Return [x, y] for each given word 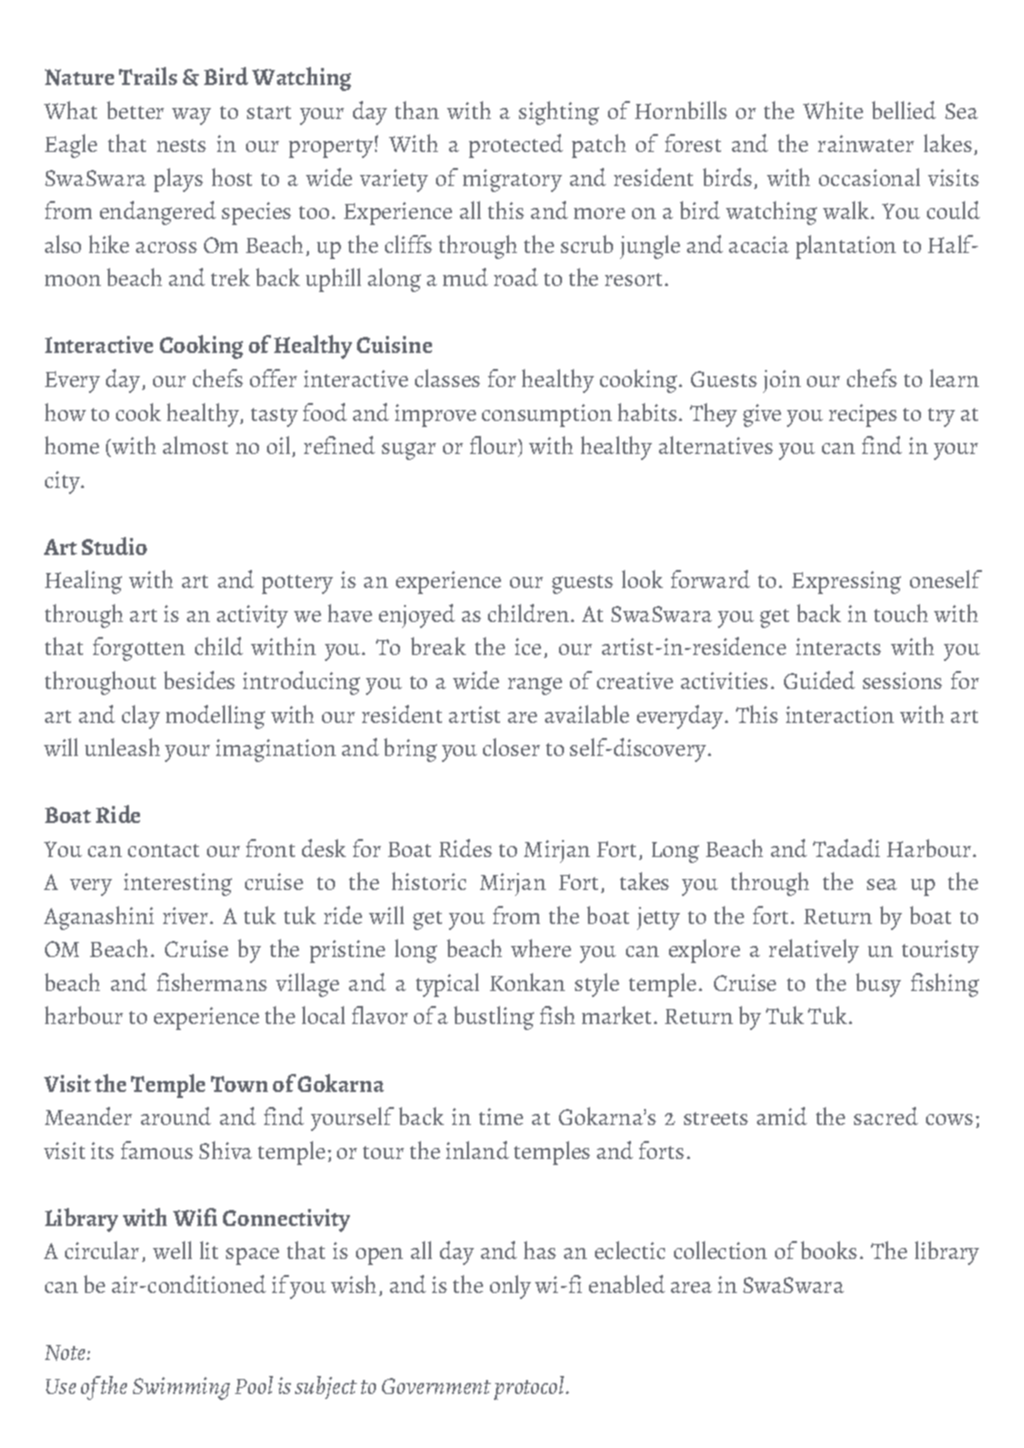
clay [141, 717]
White [833, 110]
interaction [840, 714]
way [191, 116]
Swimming [181, 1388]
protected [516, 146]
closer [511, 747]
